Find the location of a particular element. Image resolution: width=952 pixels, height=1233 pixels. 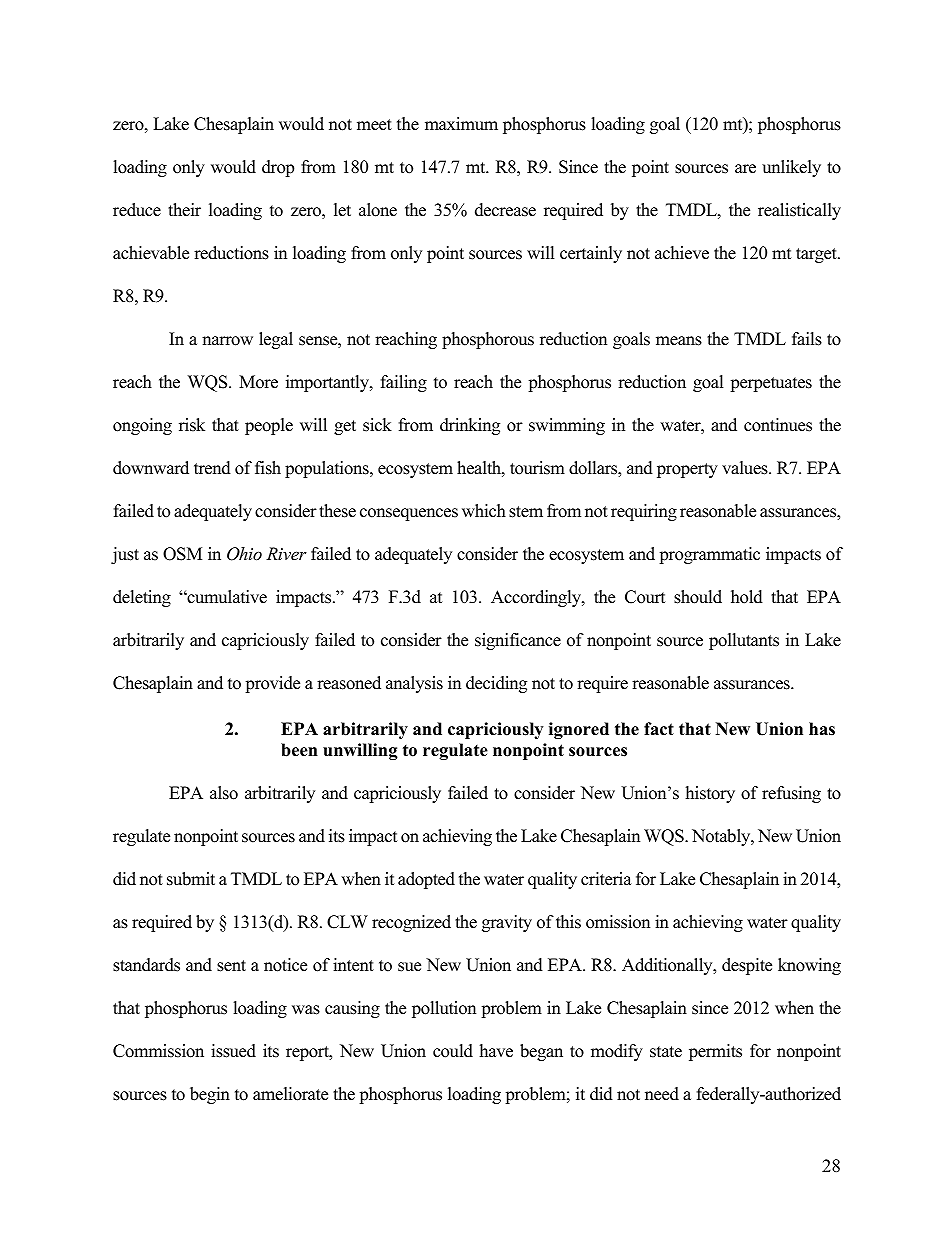

drop is located at coordinates (278, 168).
